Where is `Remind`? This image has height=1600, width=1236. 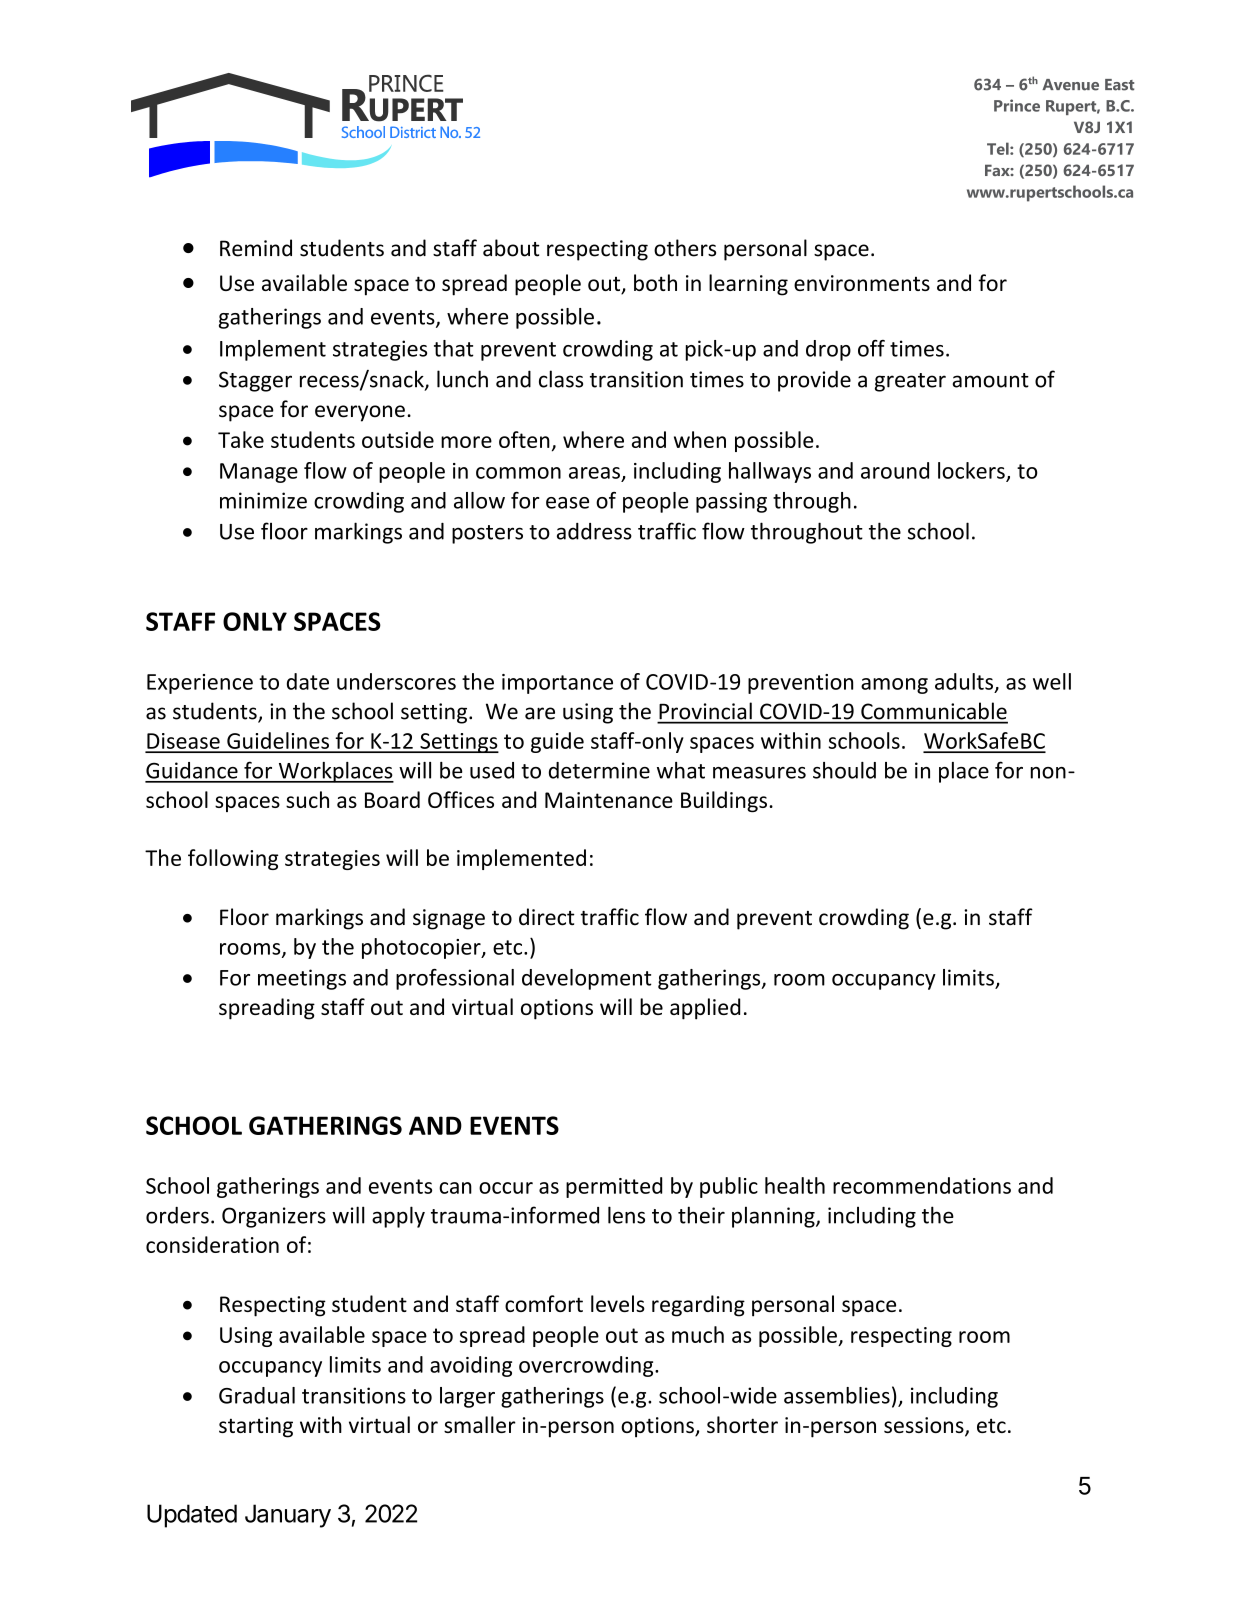 Remind is located at coordinates (256, 248).
